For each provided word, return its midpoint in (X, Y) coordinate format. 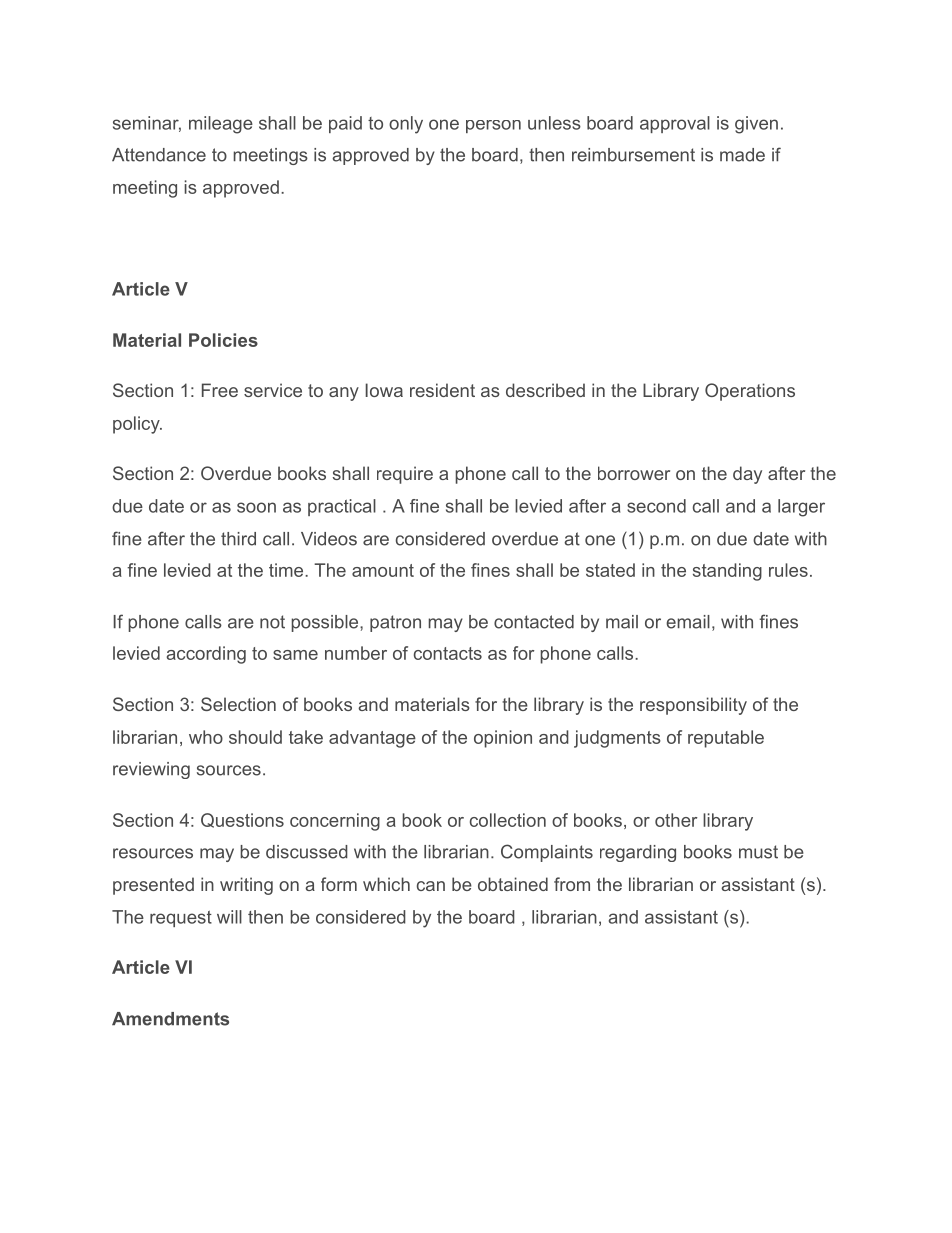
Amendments (170, 1019)
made (742, 155)
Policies (223, 340)
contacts (448, 653)
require (405, 475)
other (676, 820)
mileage (221, 125)
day (747, 475)
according (206, 655)
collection (508, 820)
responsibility (693, 706)
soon (256, 507)
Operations (750, 392)
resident (442, 390)
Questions (242, 820)
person (493, 126)
